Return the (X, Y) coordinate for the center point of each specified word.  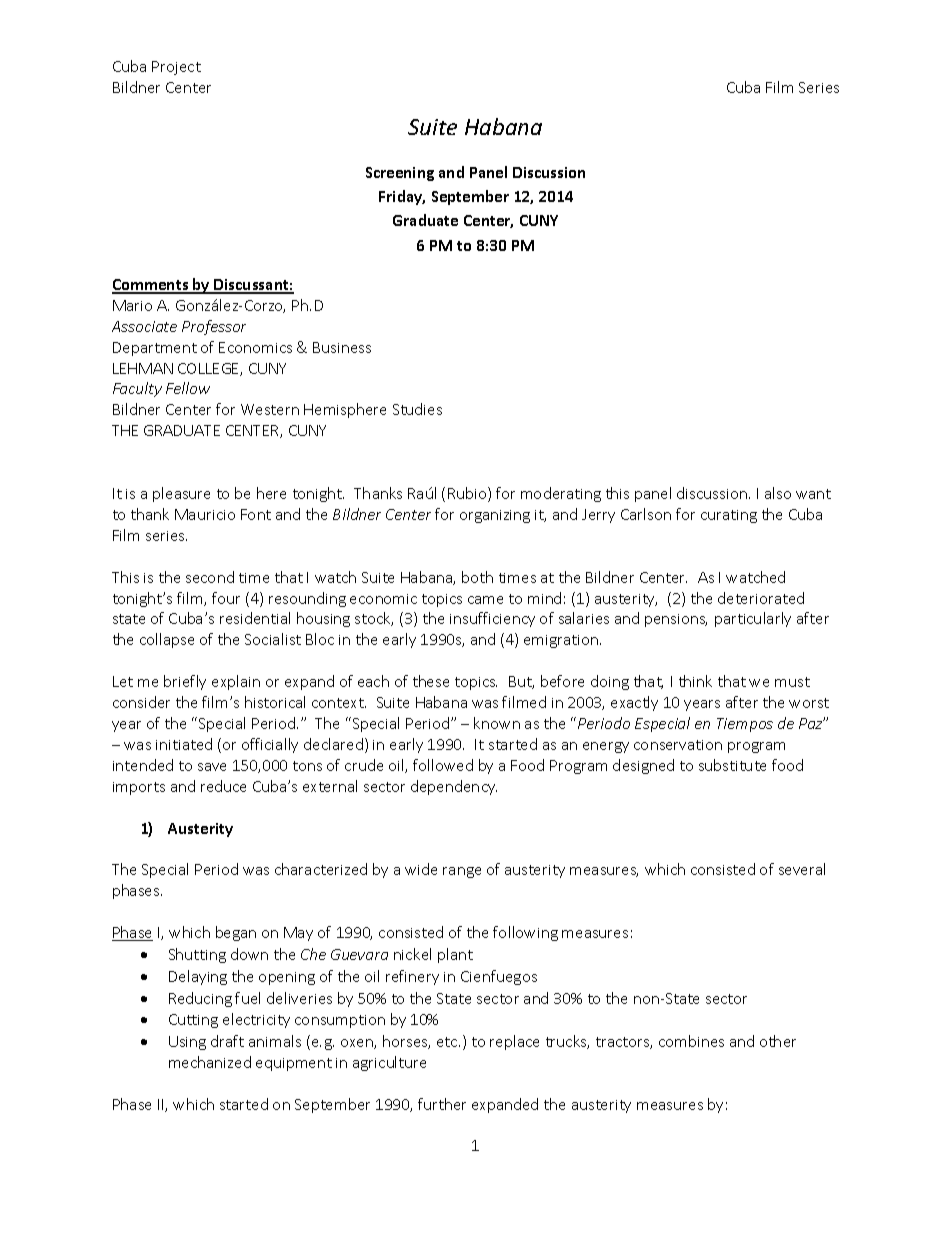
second (210, 577)
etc (448, 1042)
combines (691, 1041)
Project (176, 68)
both (477, 577)
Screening (400, 174)
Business (342, 347)
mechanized (210, 1062)
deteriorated (761, 598)
